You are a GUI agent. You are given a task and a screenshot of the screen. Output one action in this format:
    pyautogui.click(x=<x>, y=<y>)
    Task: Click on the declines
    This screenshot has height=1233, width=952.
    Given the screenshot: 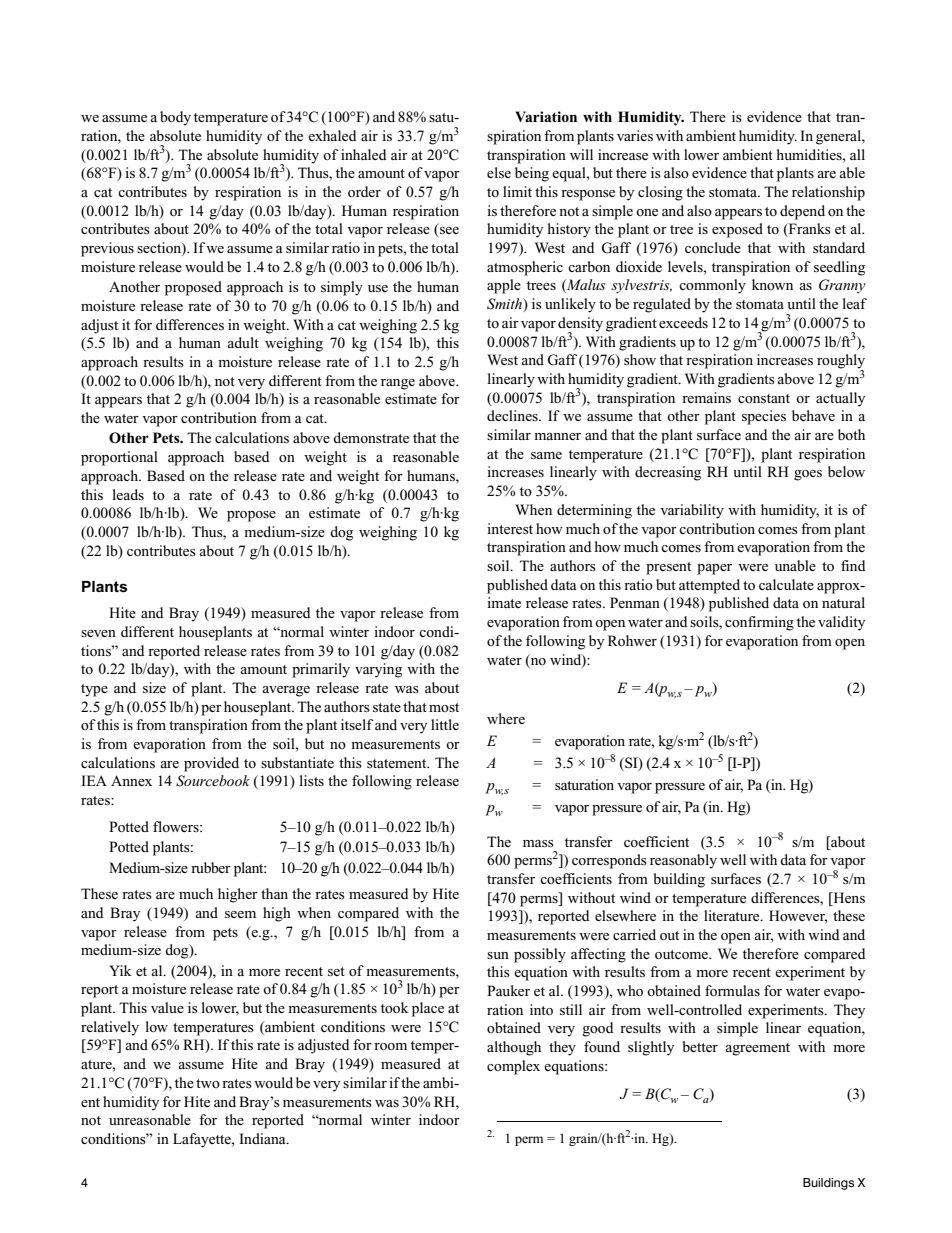 What is the action you would take?
    pyautogui.click(x=513, y=415)
